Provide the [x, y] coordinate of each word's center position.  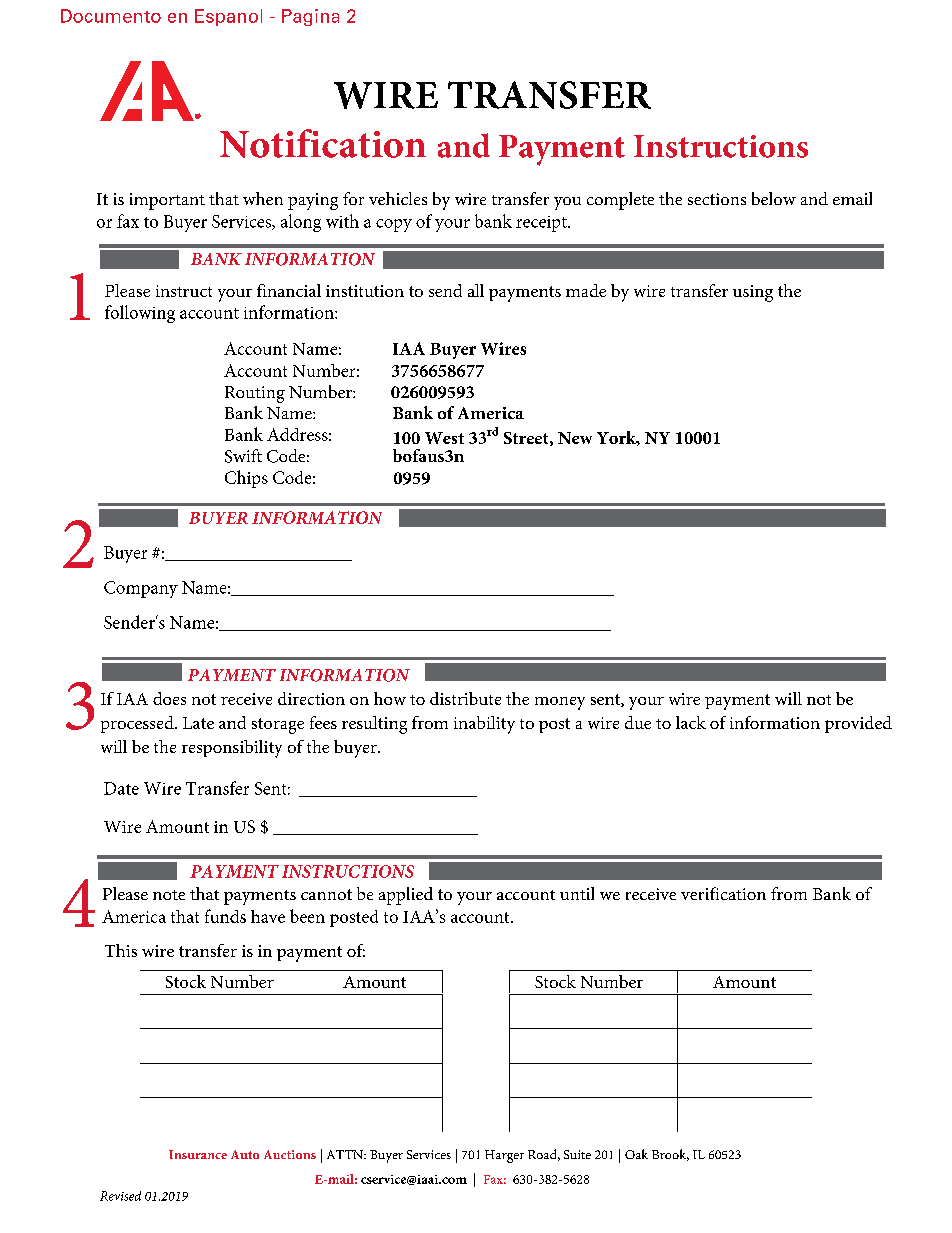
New [575, 438]
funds [225, 916]
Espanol [228, 17]
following [140, 314]
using [753, 293]
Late [198, 723]
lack [691, 722]
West [444, 438]
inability [484, 725]
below [774, 198]
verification [723, 893]
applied [406, 896]
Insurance [198, 1154]
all [476, 290]
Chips [246, 479]
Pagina [310, 17]
